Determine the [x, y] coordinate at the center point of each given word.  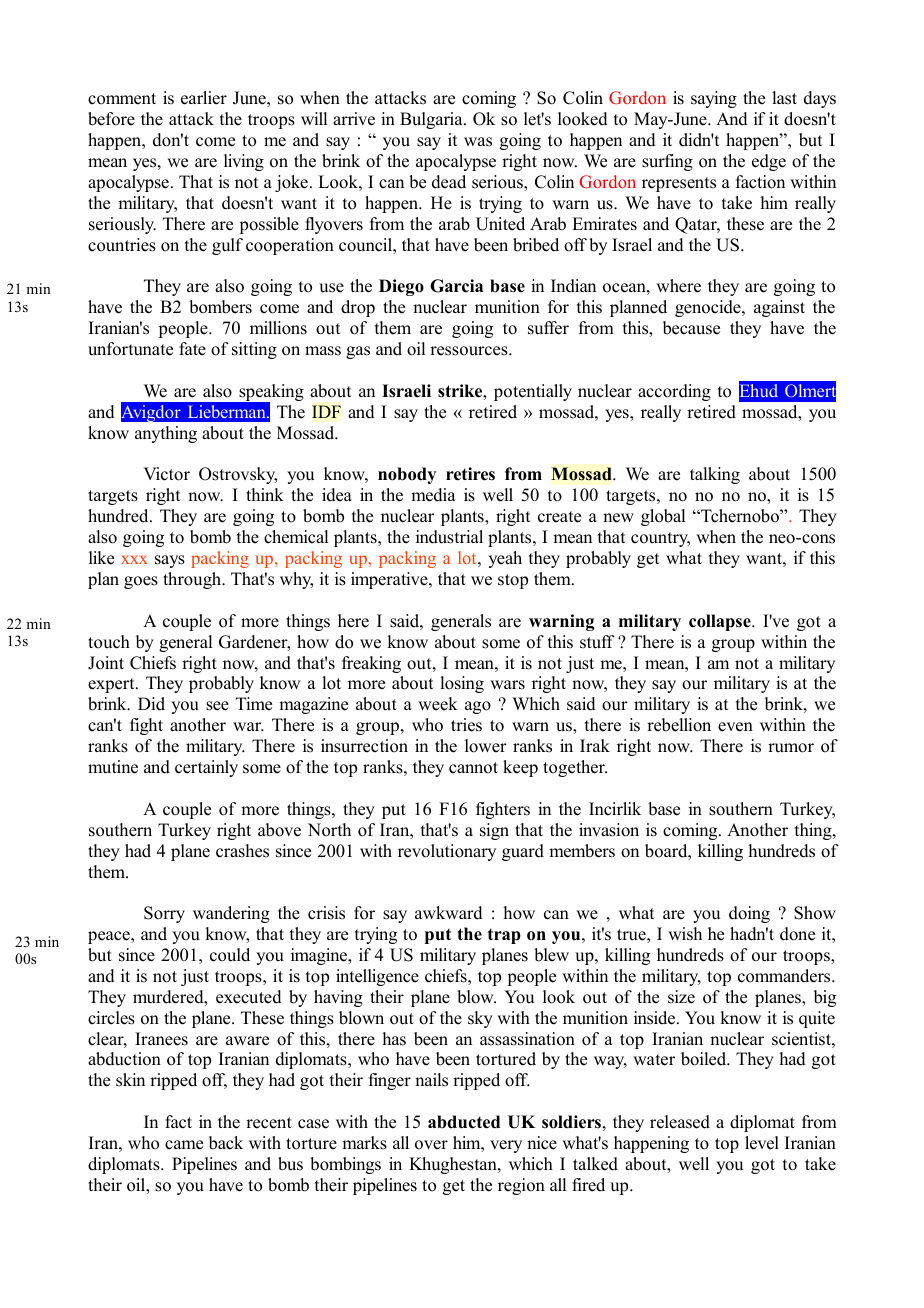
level [762, 1143]
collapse [721, 622]
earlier [204, 98]
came [184, 1145]
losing [462, 684]
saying [714, 99]
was [478, 142]
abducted [464, 1122]
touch [109, 642]
